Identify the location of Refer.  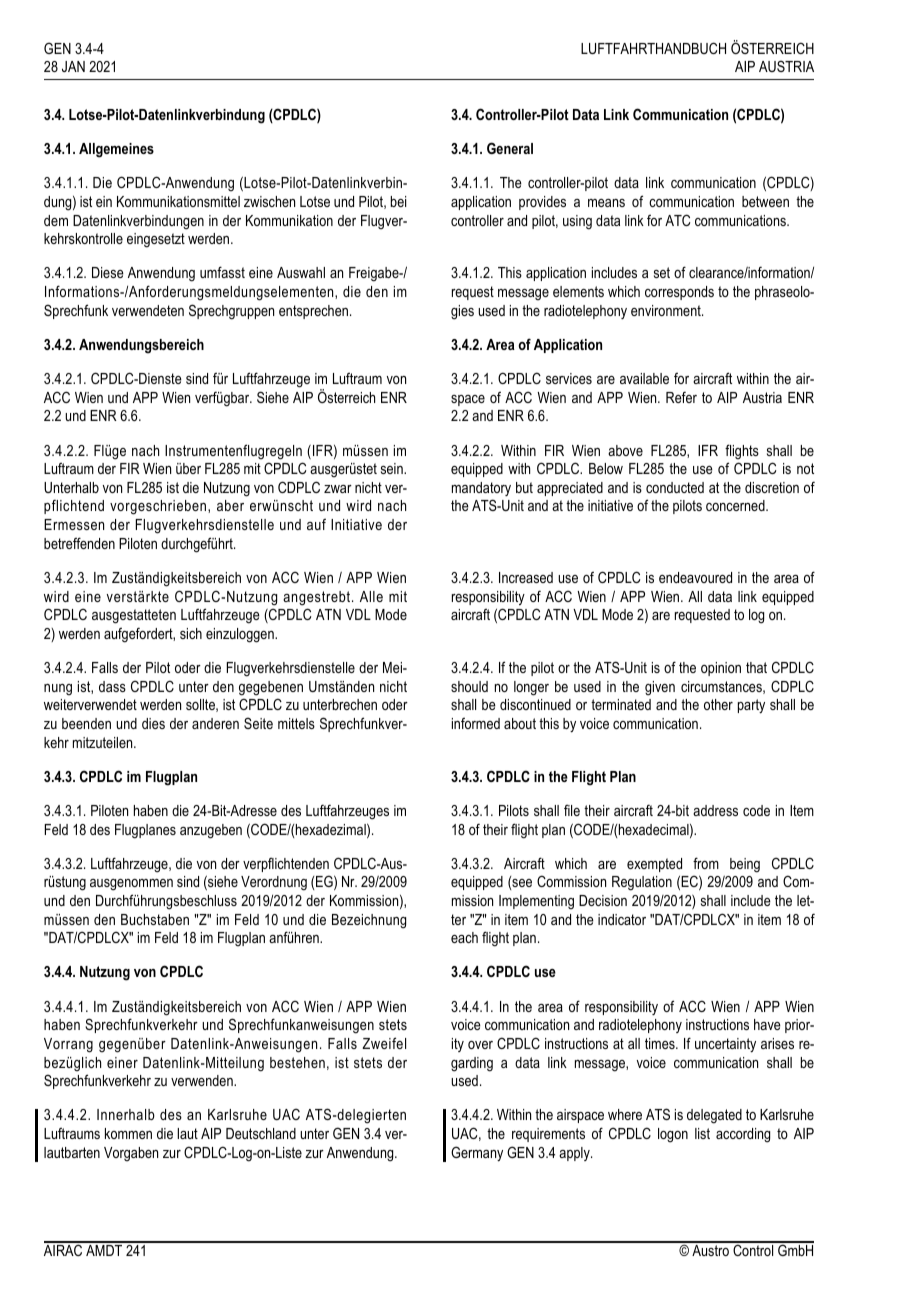
(681, 397).
